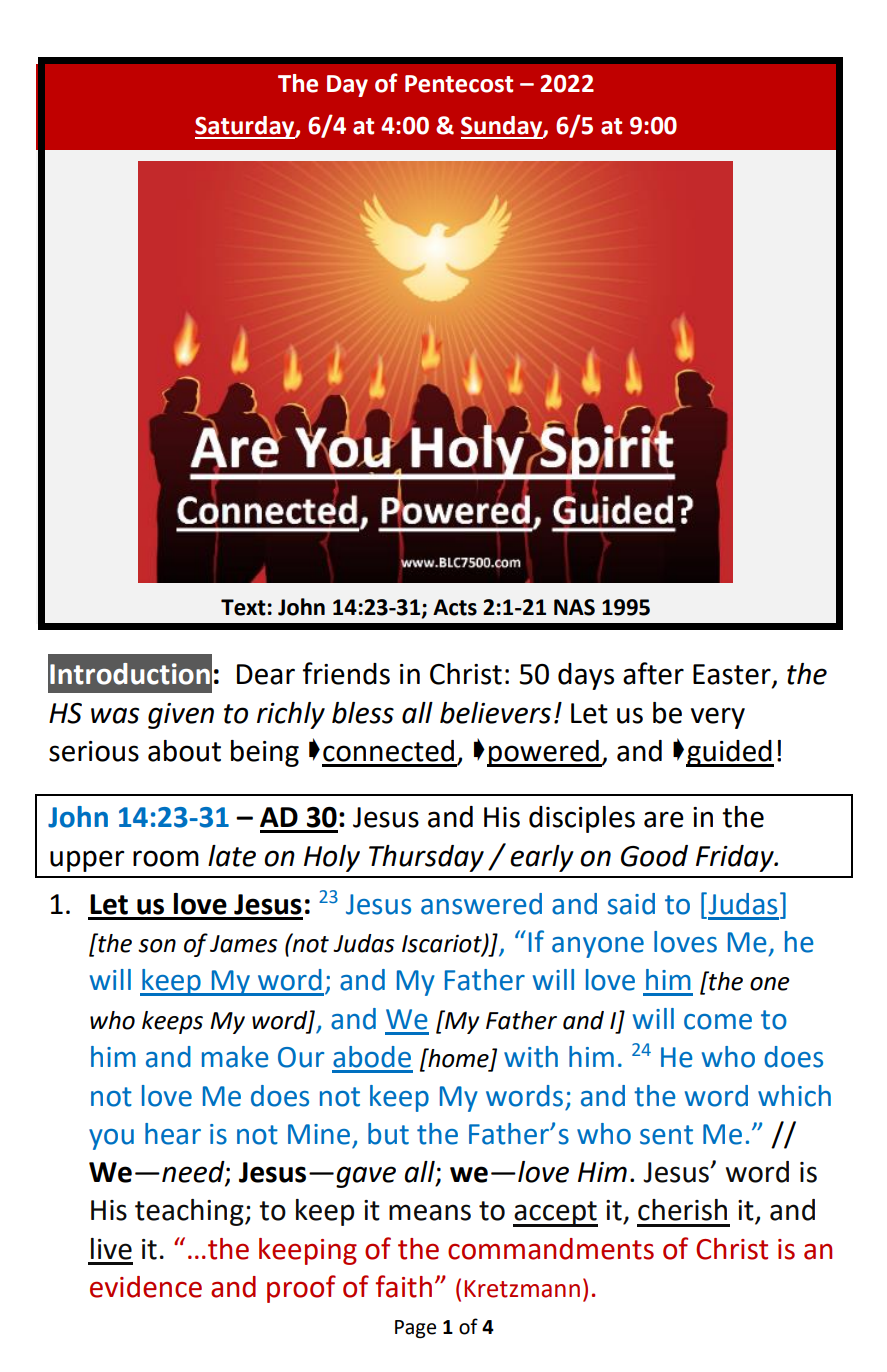 The image size is (887, 1372). Describe the element at coordinates (166, 858) in the image. I see `room` at that location.
